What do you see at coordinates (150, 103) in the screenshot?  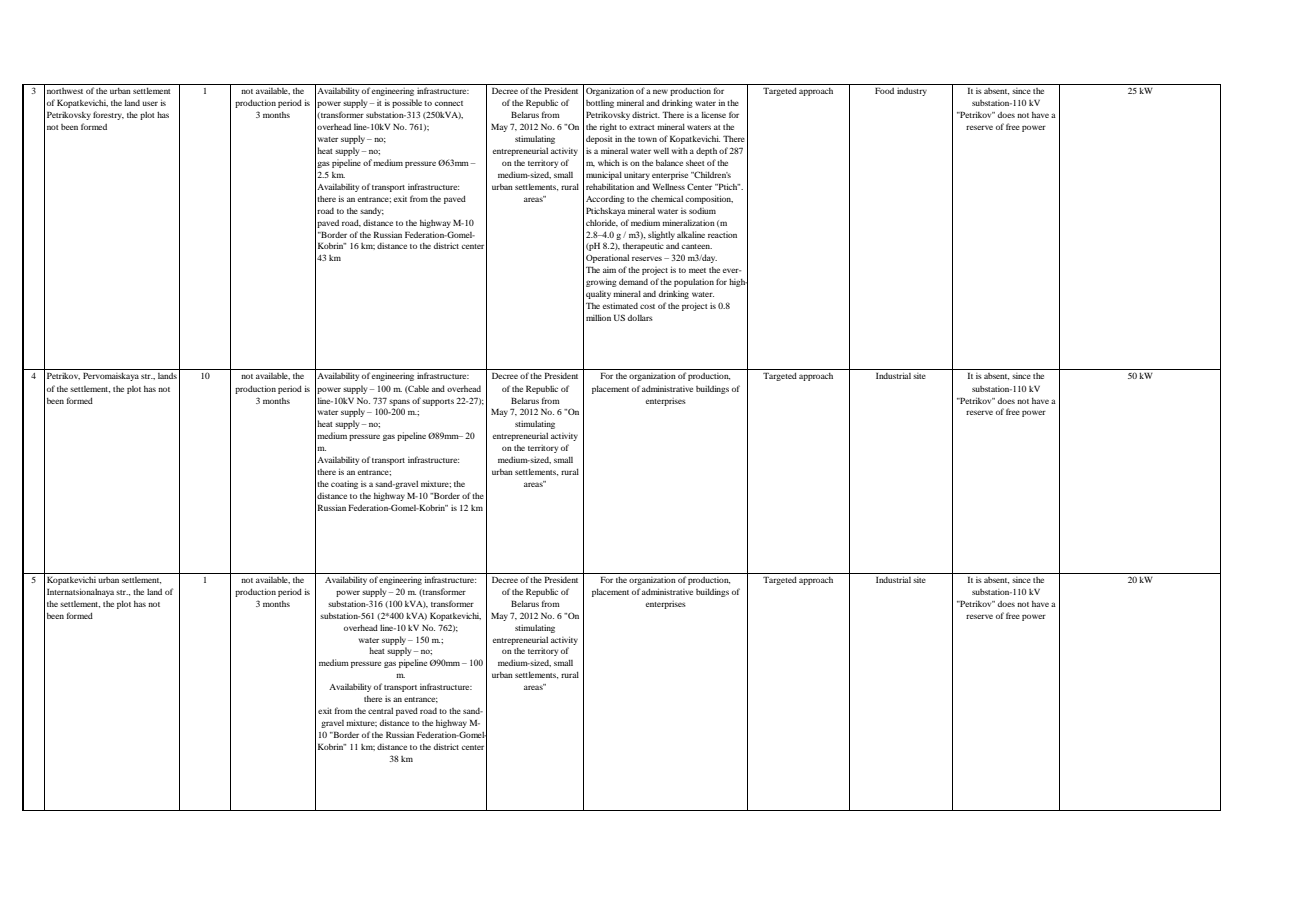 I see `user` at bounding box center [150, 103].
